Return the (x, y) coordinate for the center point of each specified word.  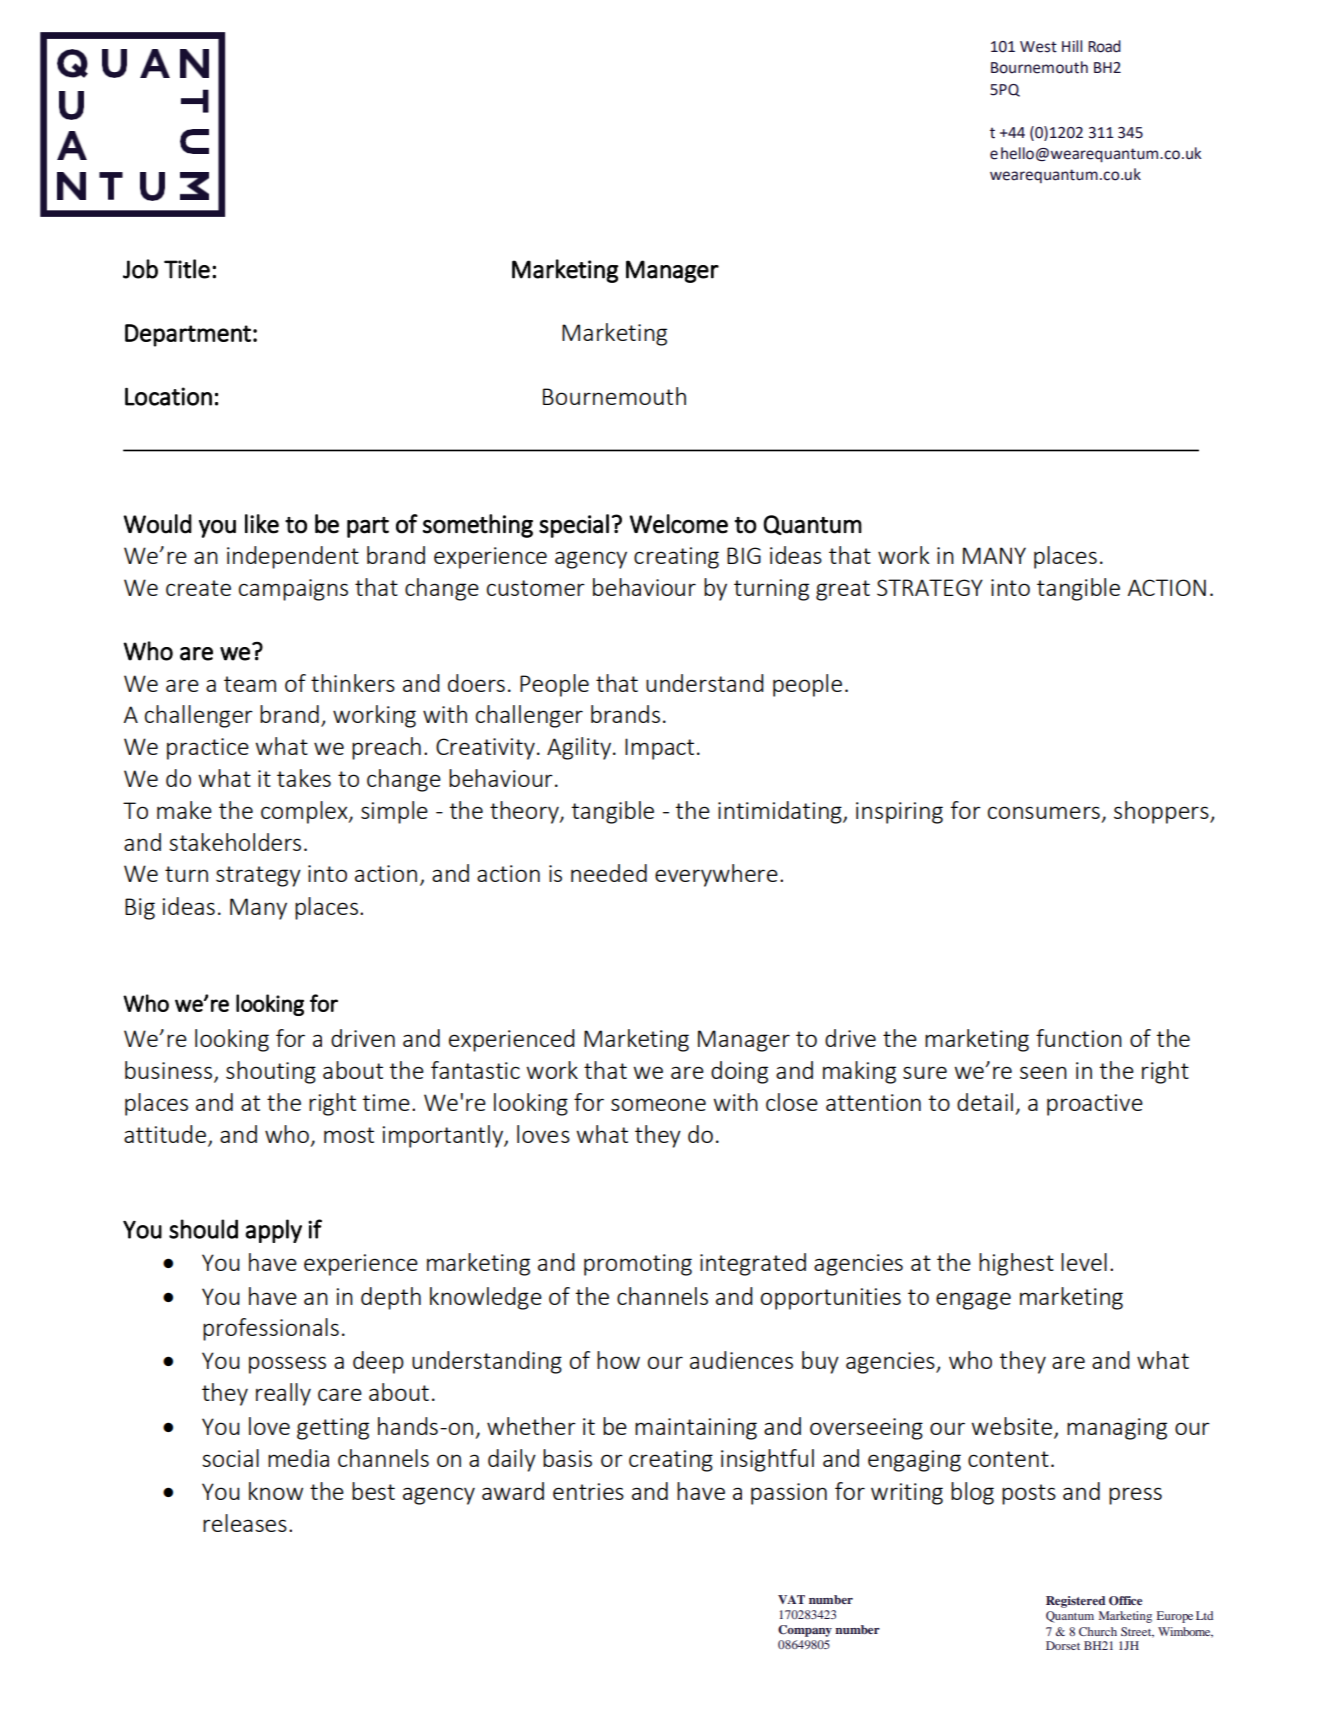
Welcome (679, 524)
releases (245, 1523)
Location (168, 396)
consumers (1044, 812)
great (843, 590)
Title (187, 269)
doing (739, 1072)
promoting (638, 1265)
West (1038, 47)
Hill (1072, 46)
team (250, 684)
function (1079, 1038)
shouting (271, 1072)
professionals (271, 1329)
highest (1016, 1264)
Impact (659, 749)
